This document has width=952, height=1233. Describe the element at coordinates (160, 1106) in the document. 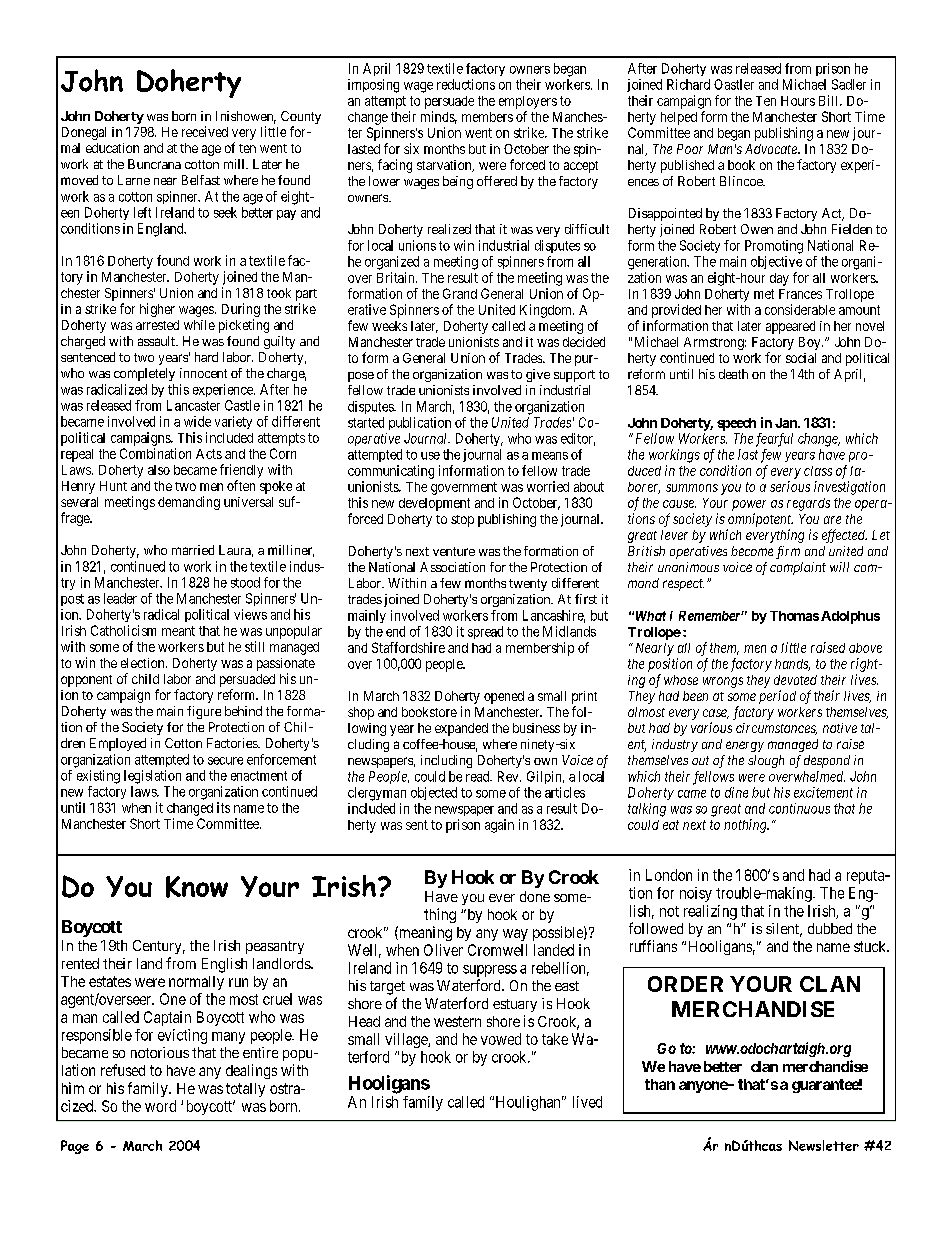

I see `word` at that location.
